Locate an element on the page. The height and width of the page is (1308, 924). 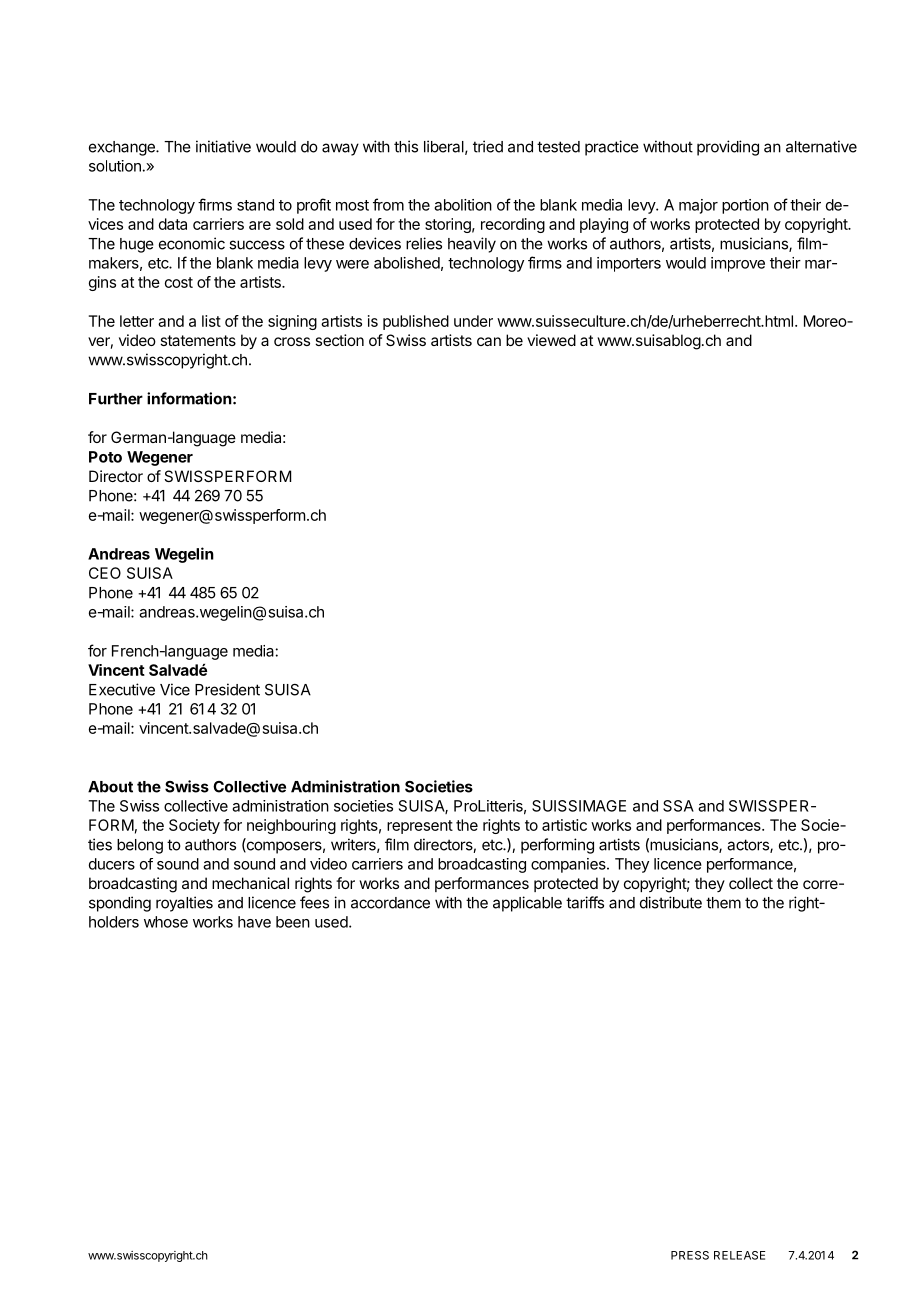
have is located at coordinates (254, 922).
